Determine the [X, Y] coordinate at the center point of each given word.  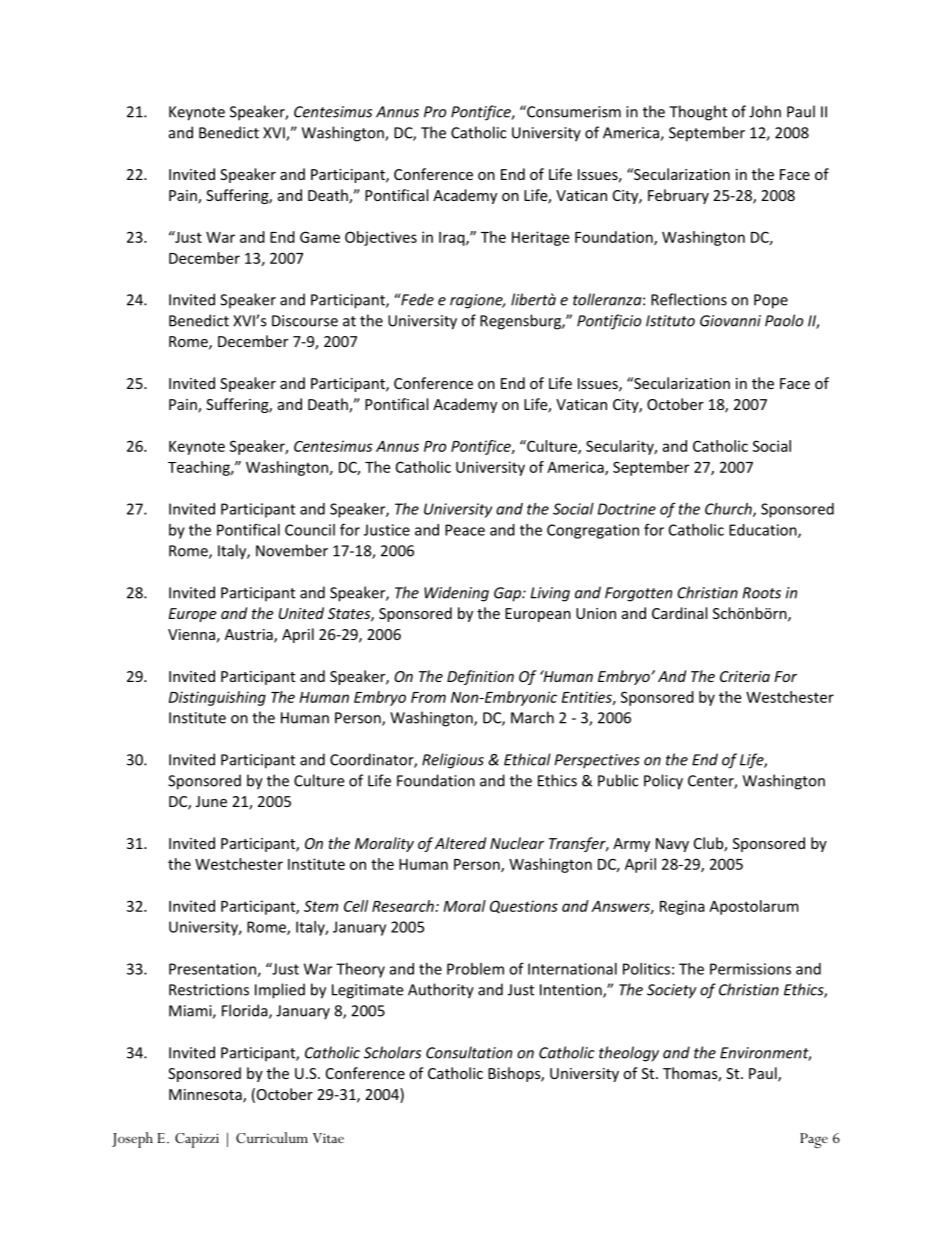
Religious [453, 761]
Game [320, 237]
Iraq [453, 239]
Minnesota [206, 1096]
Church [729, 510]
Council [310, 530]
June [211, 801]
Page [814, 1140]
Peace [465, 530]
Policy [663, 782]
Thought [698, 113]
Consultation [469, 1052]
